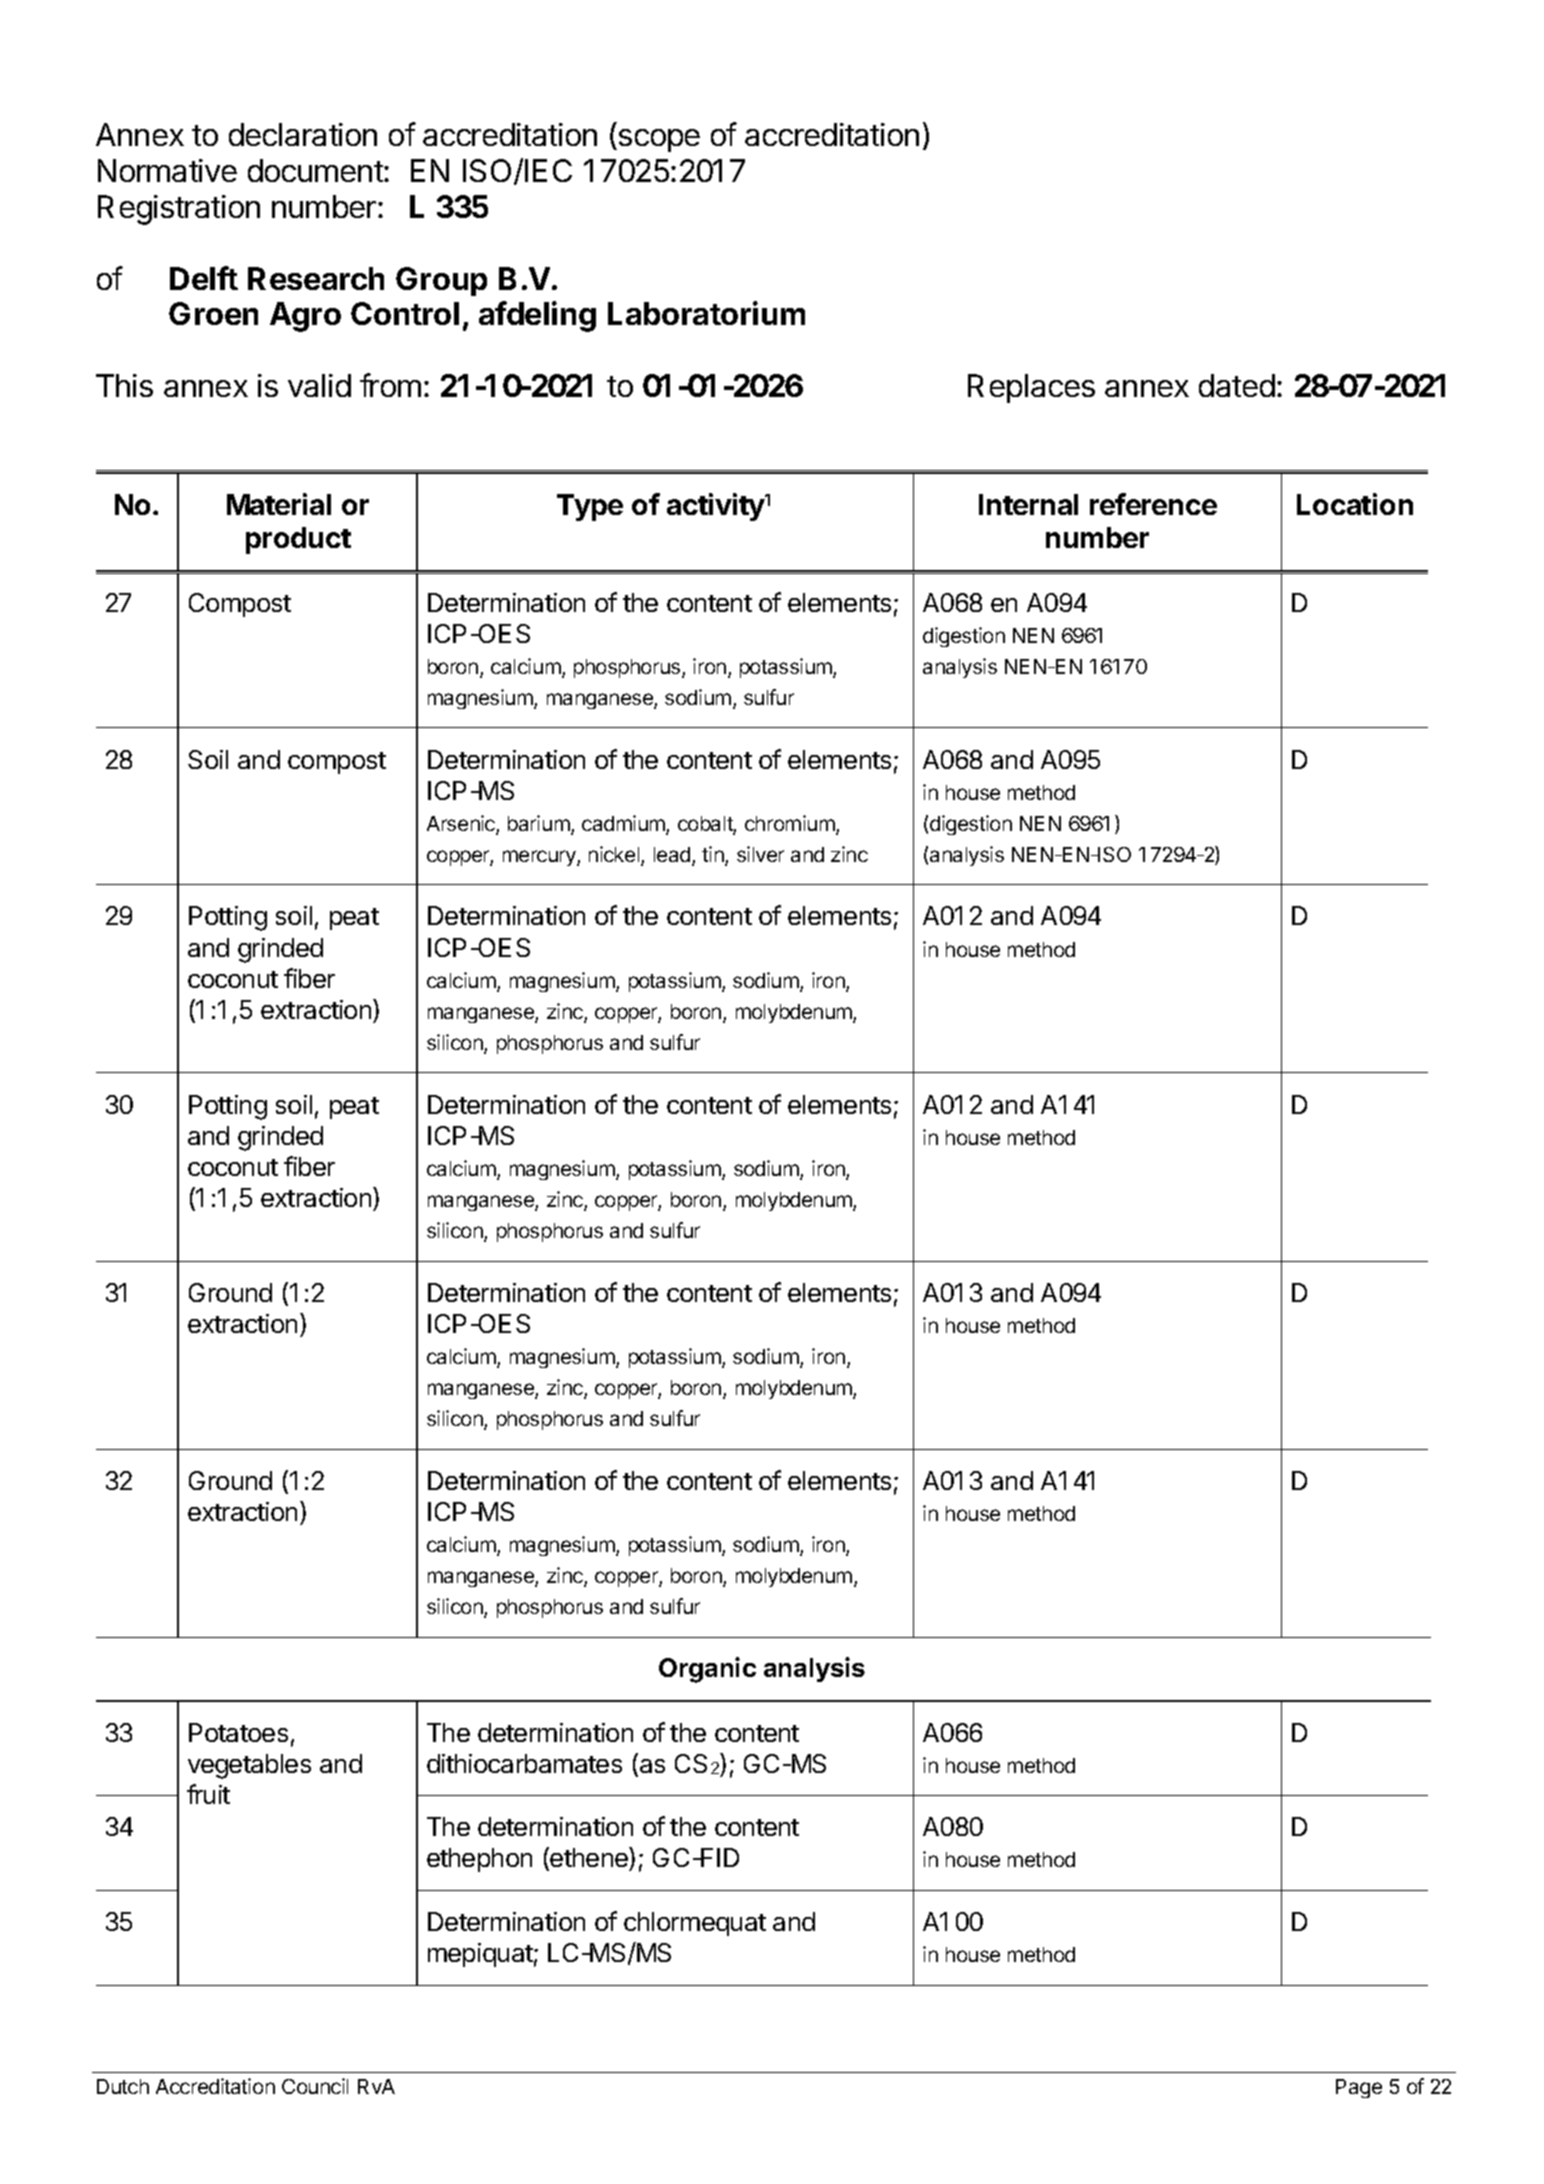  I want to click on product, so click(298, 540).
